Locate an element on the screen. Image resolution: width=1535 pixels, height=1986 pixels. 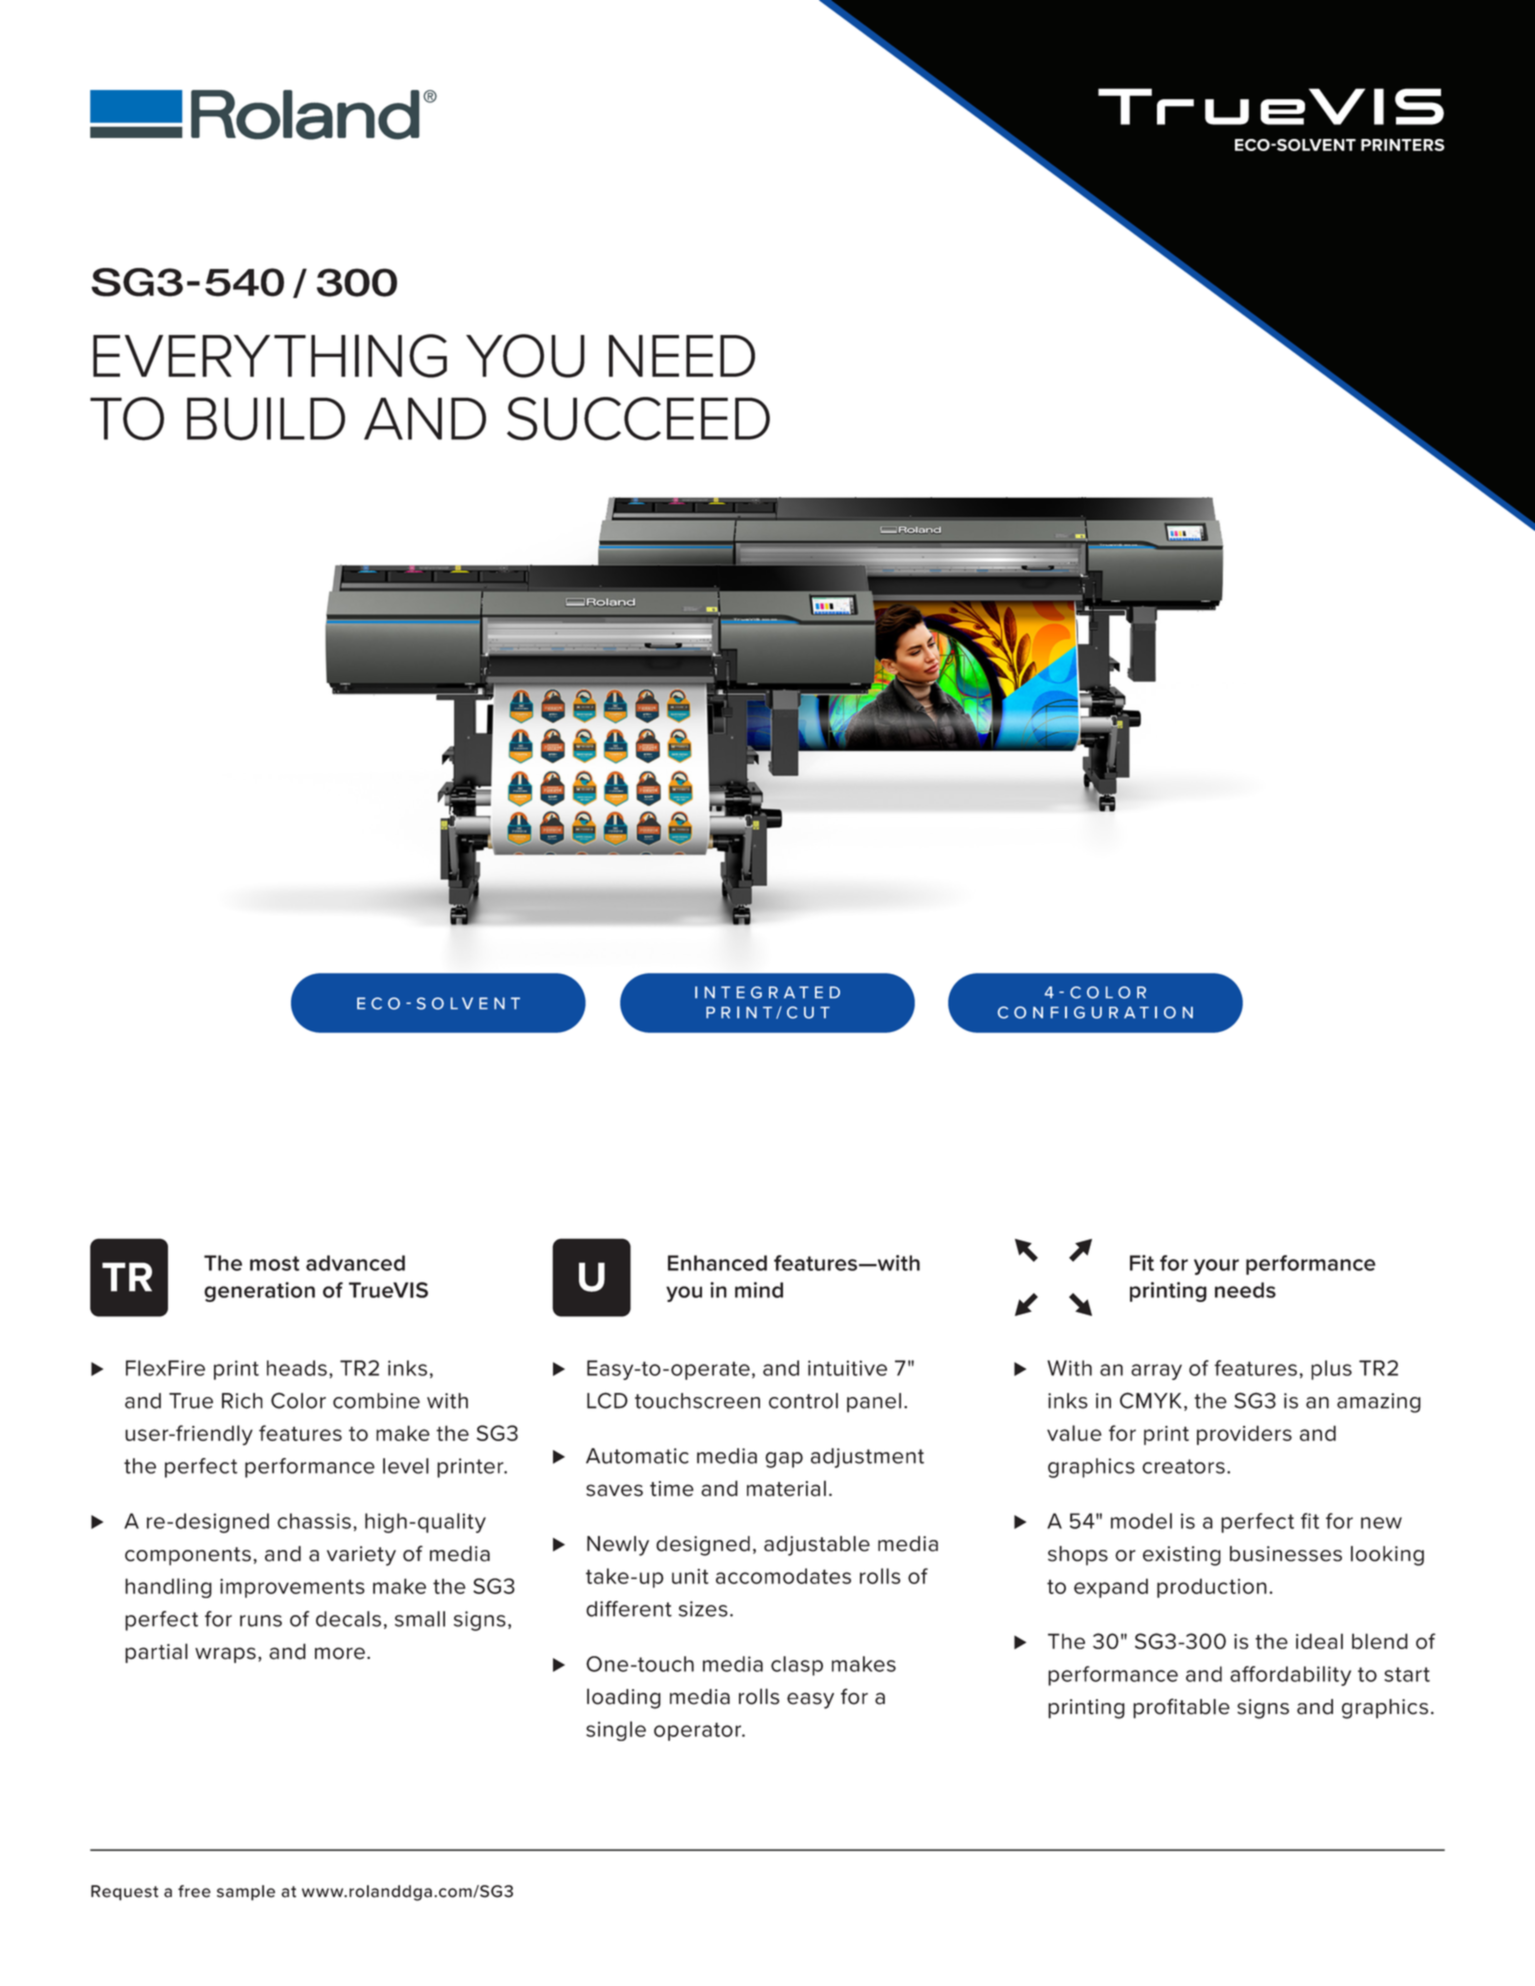
generation is located at coordinates (259, 1292).
